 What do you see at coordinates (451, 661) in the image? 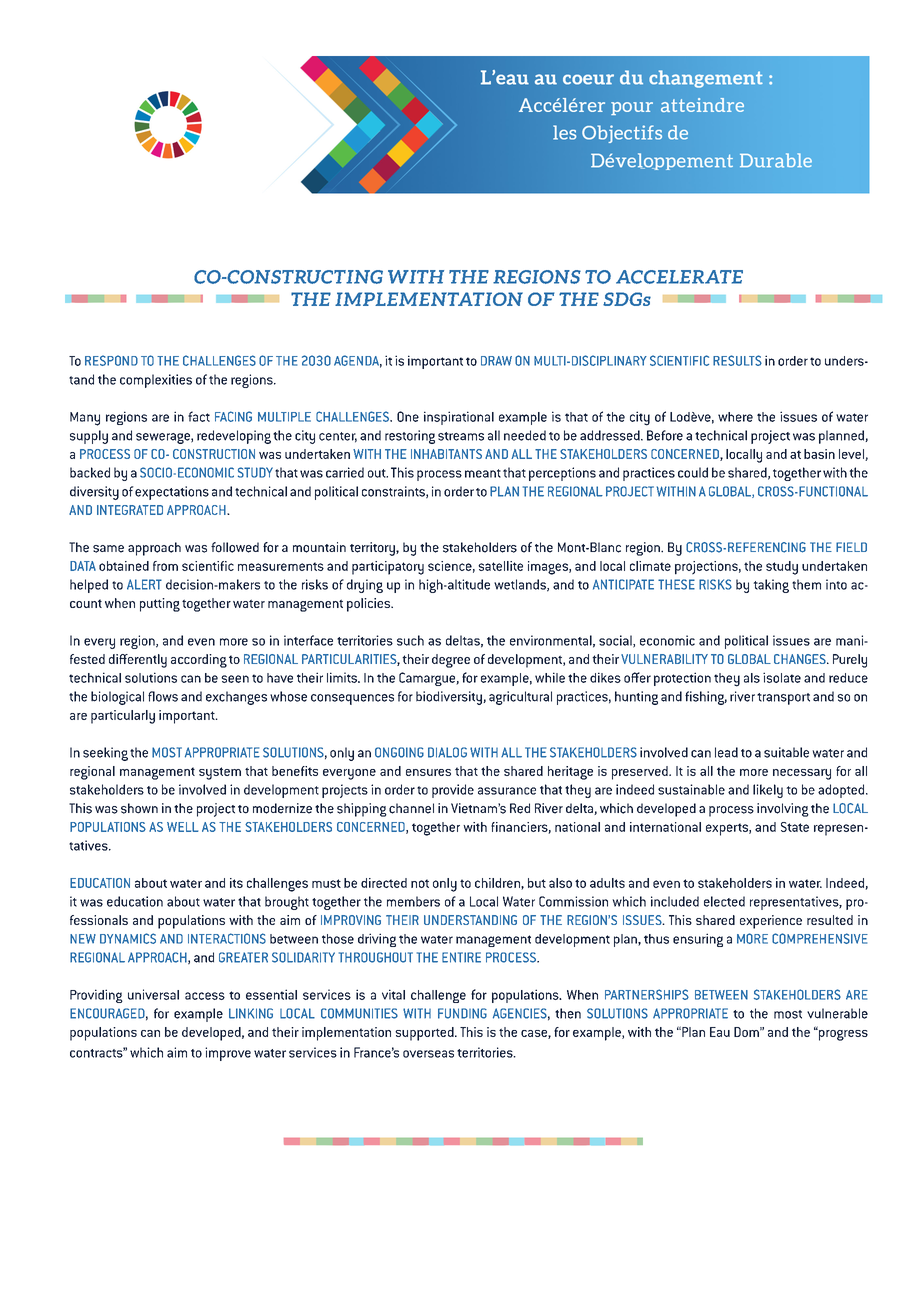
I see `degree` at bounding box center [451, 661].
